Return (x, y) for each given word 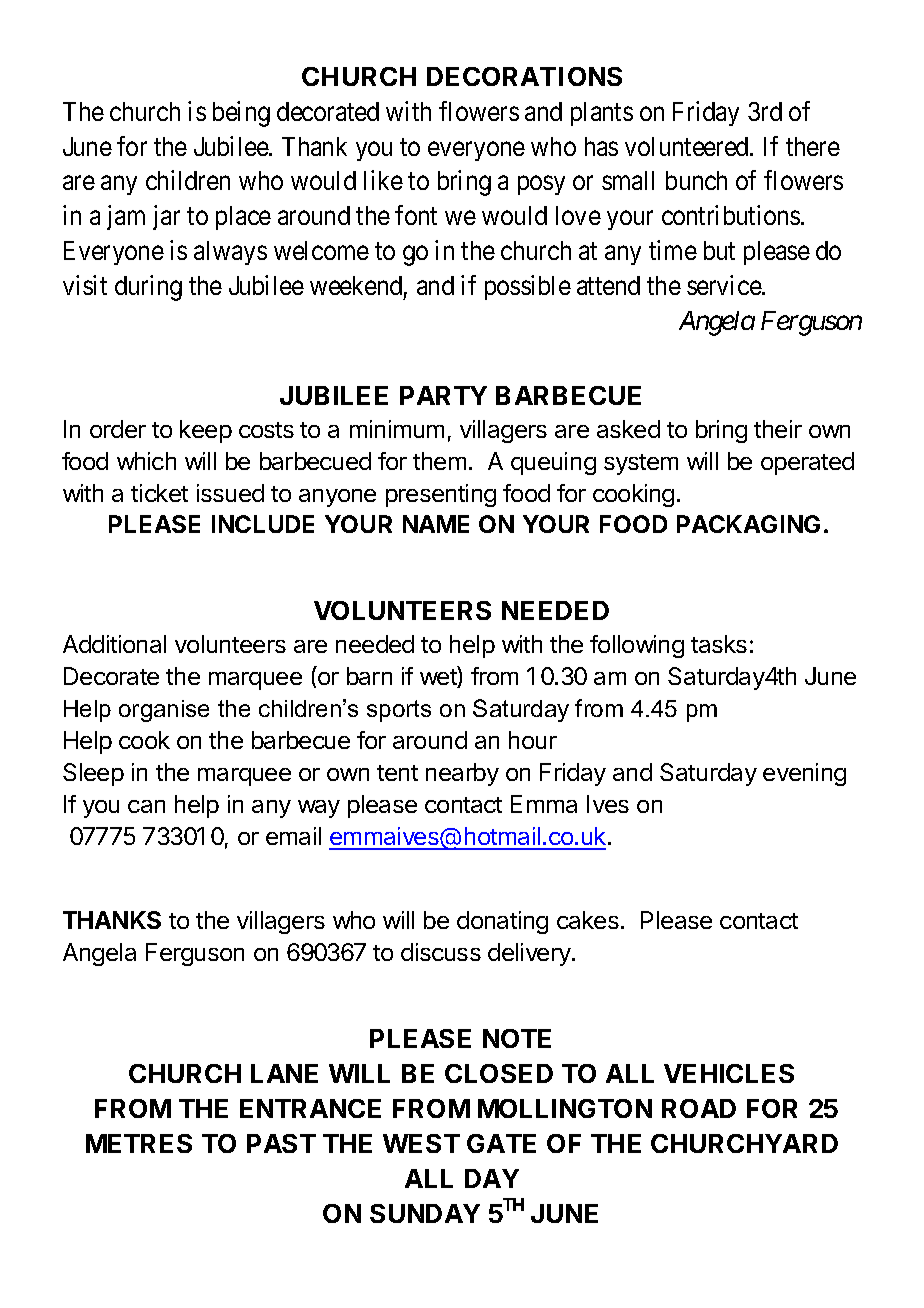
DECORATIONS (524, 76)
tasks (719, 644)
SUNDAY (425, 1213)
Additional (114, 644)
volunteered (688, 146)
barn (369, 676)
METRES (139, 1143)
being (241, 114)
